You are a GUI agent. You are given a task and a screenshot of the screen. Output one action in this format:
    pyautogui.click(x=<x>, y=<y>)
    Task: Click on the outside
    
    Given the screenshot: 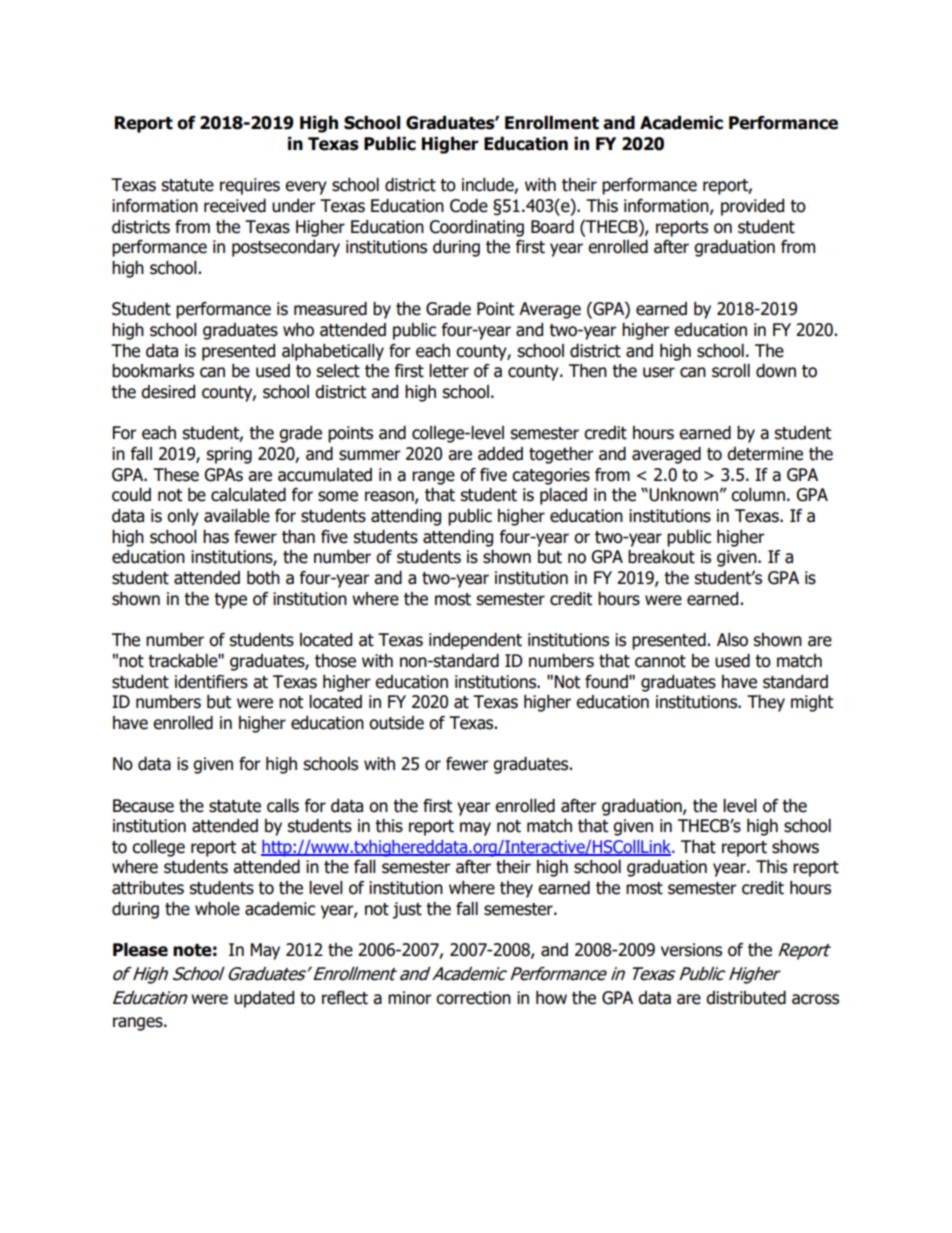 What is the action you would take?
    pyautogui.click(x=396, y=723)
